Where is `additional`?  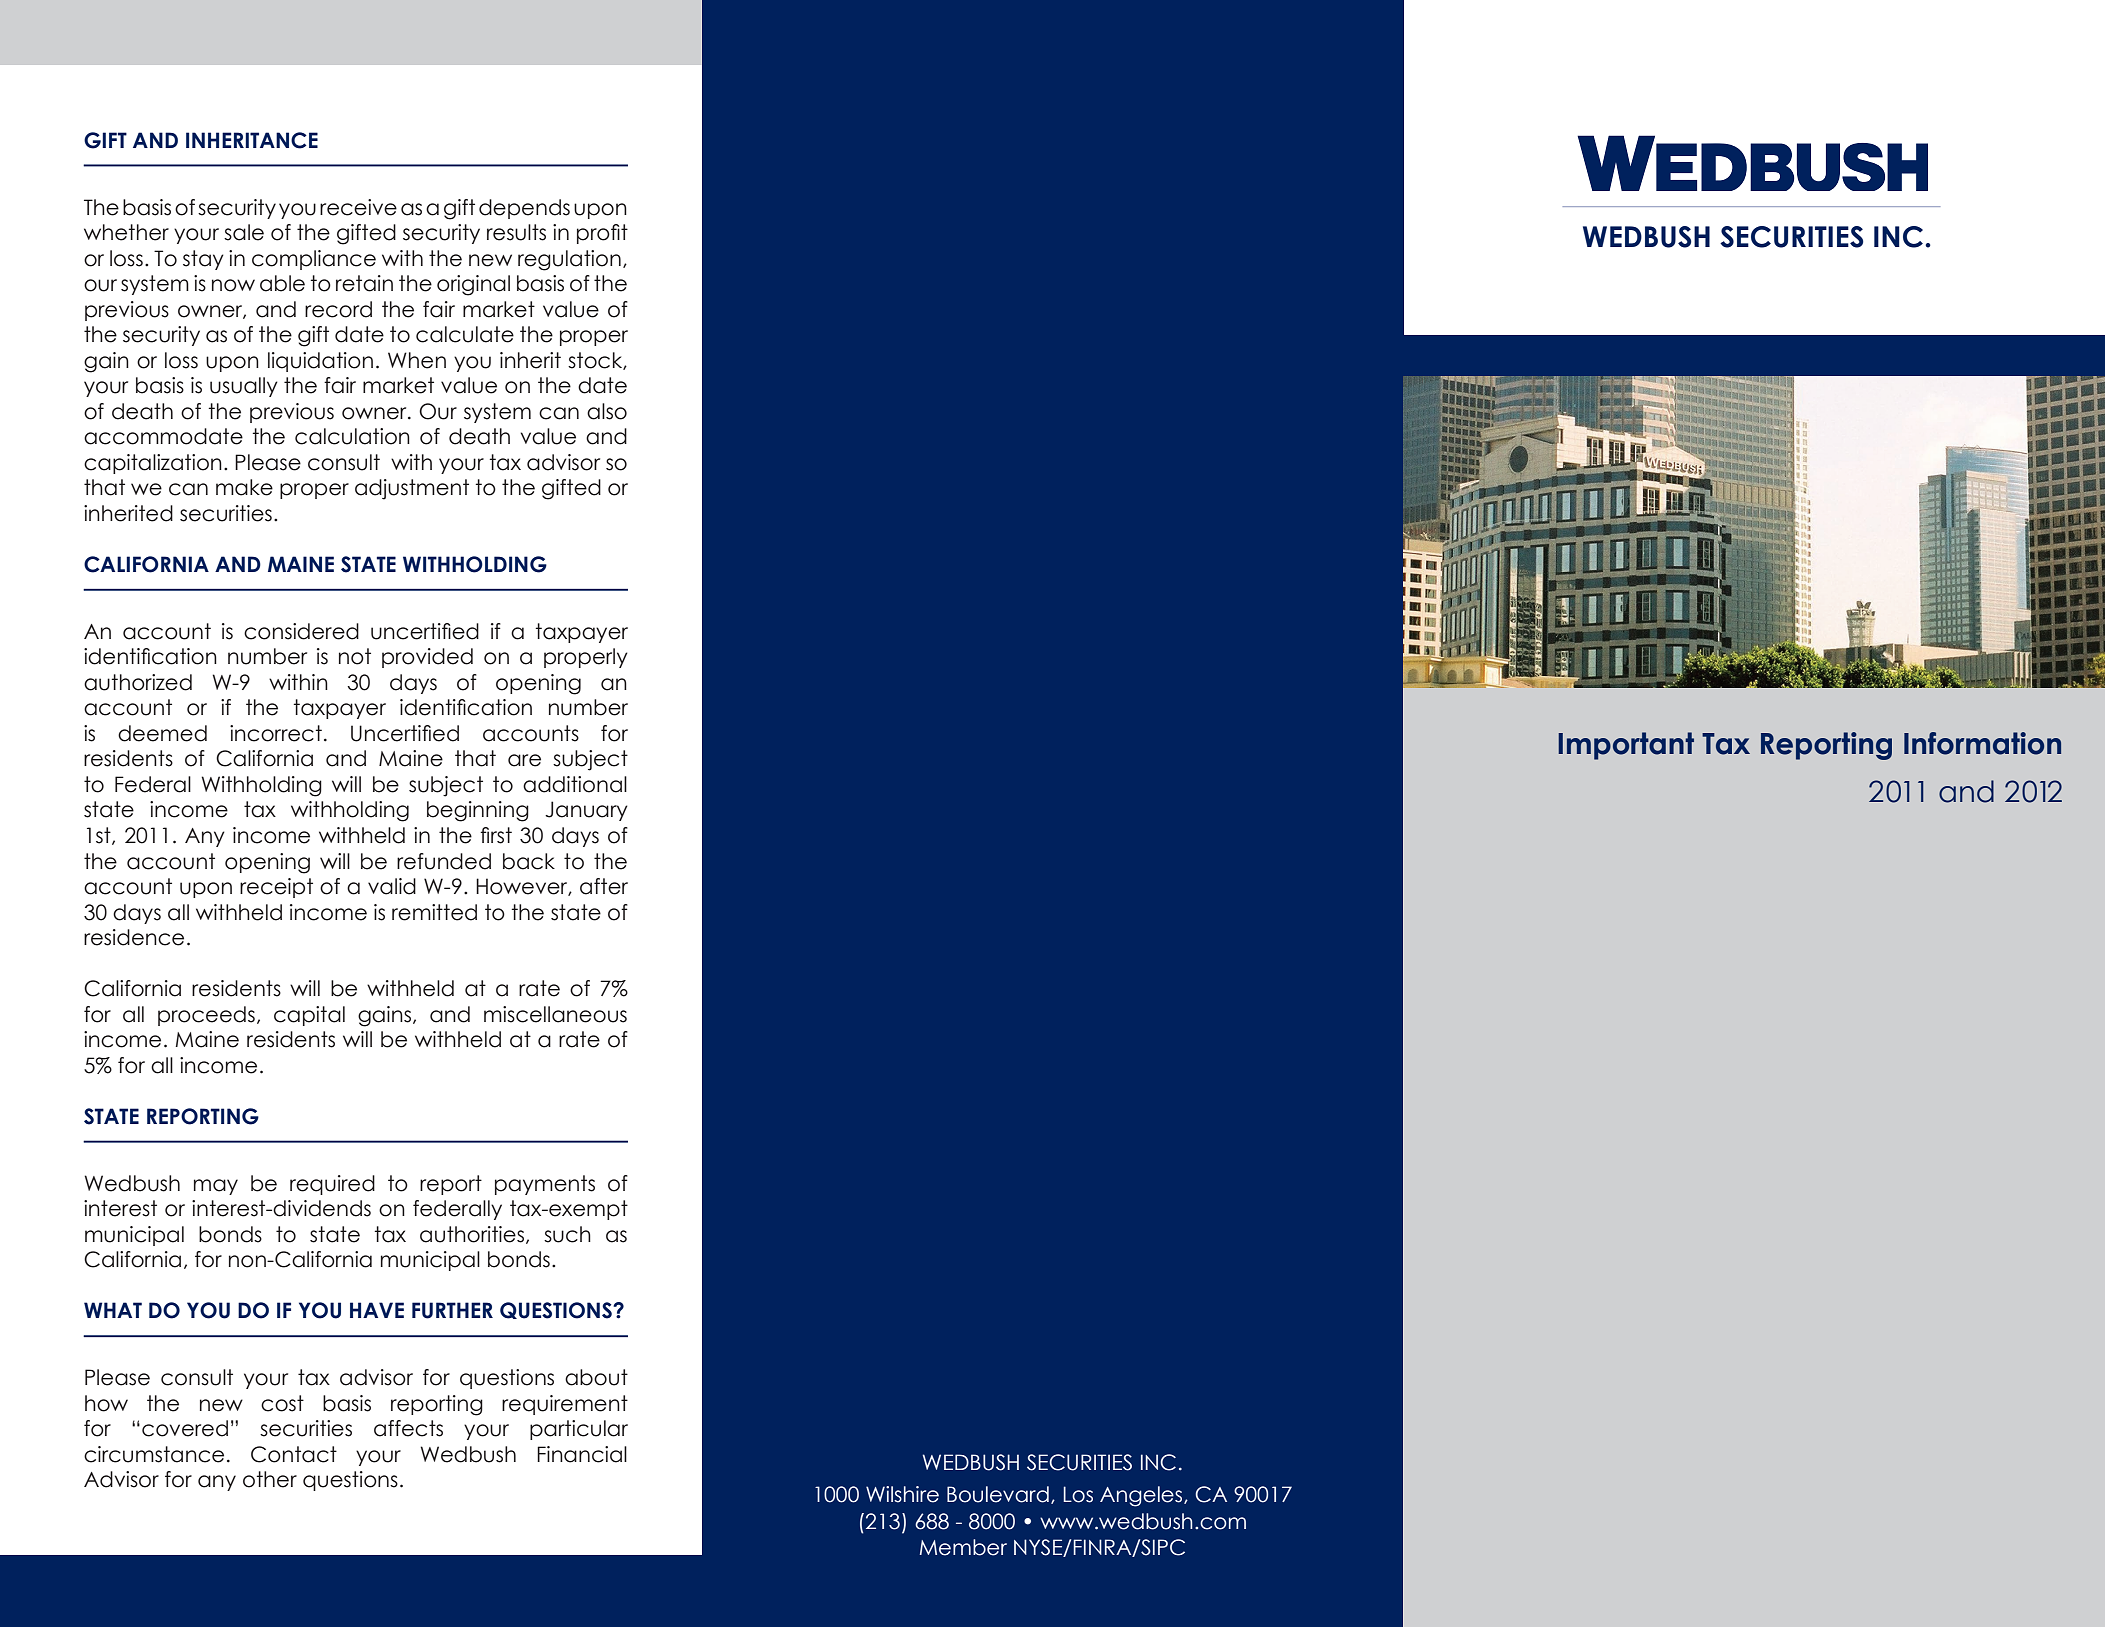 additional is located at coordinates (575, 784).
